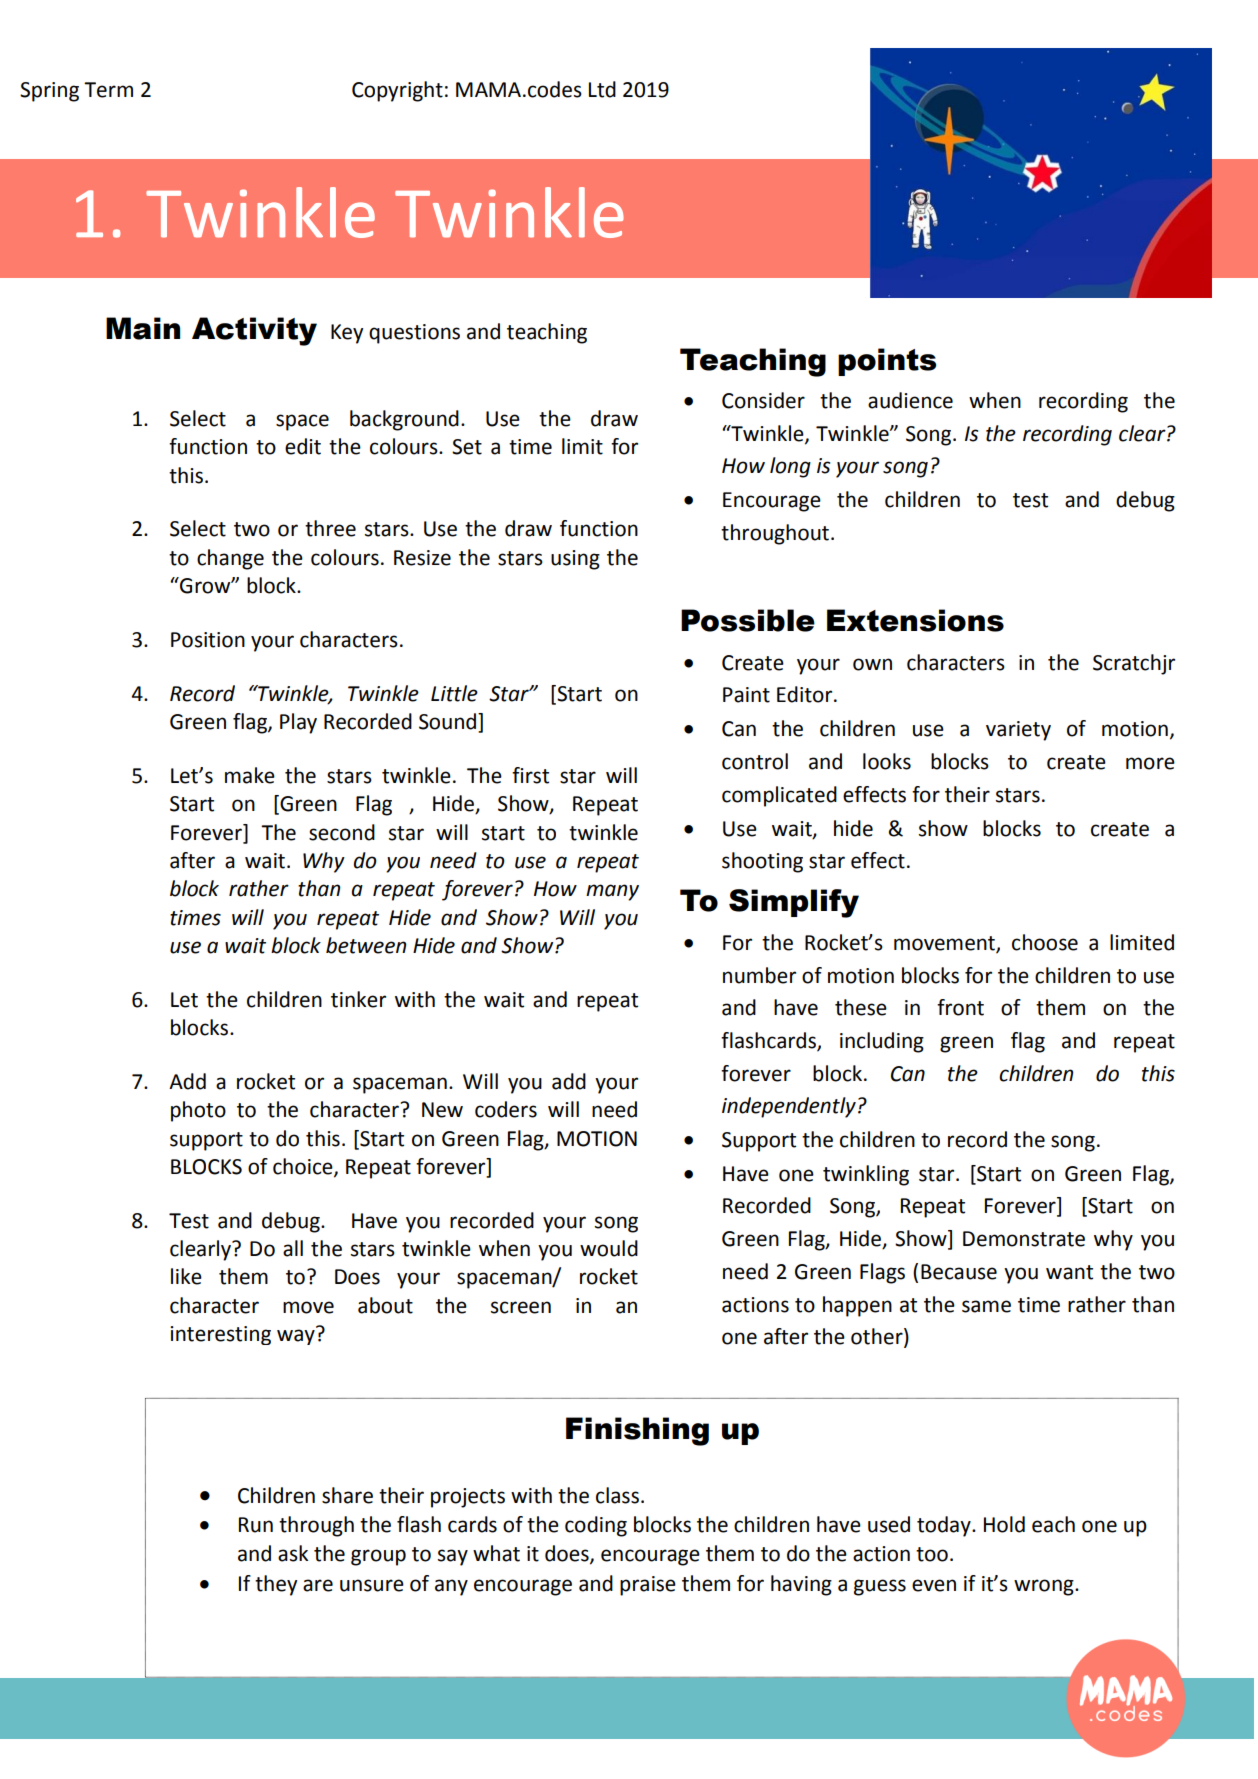 The height and width of the image is (1779, 1258). What do you see at coordinates (1024, 1239) in the image?
I see `Demonstrate` at bounding box center [1024, 1239].
